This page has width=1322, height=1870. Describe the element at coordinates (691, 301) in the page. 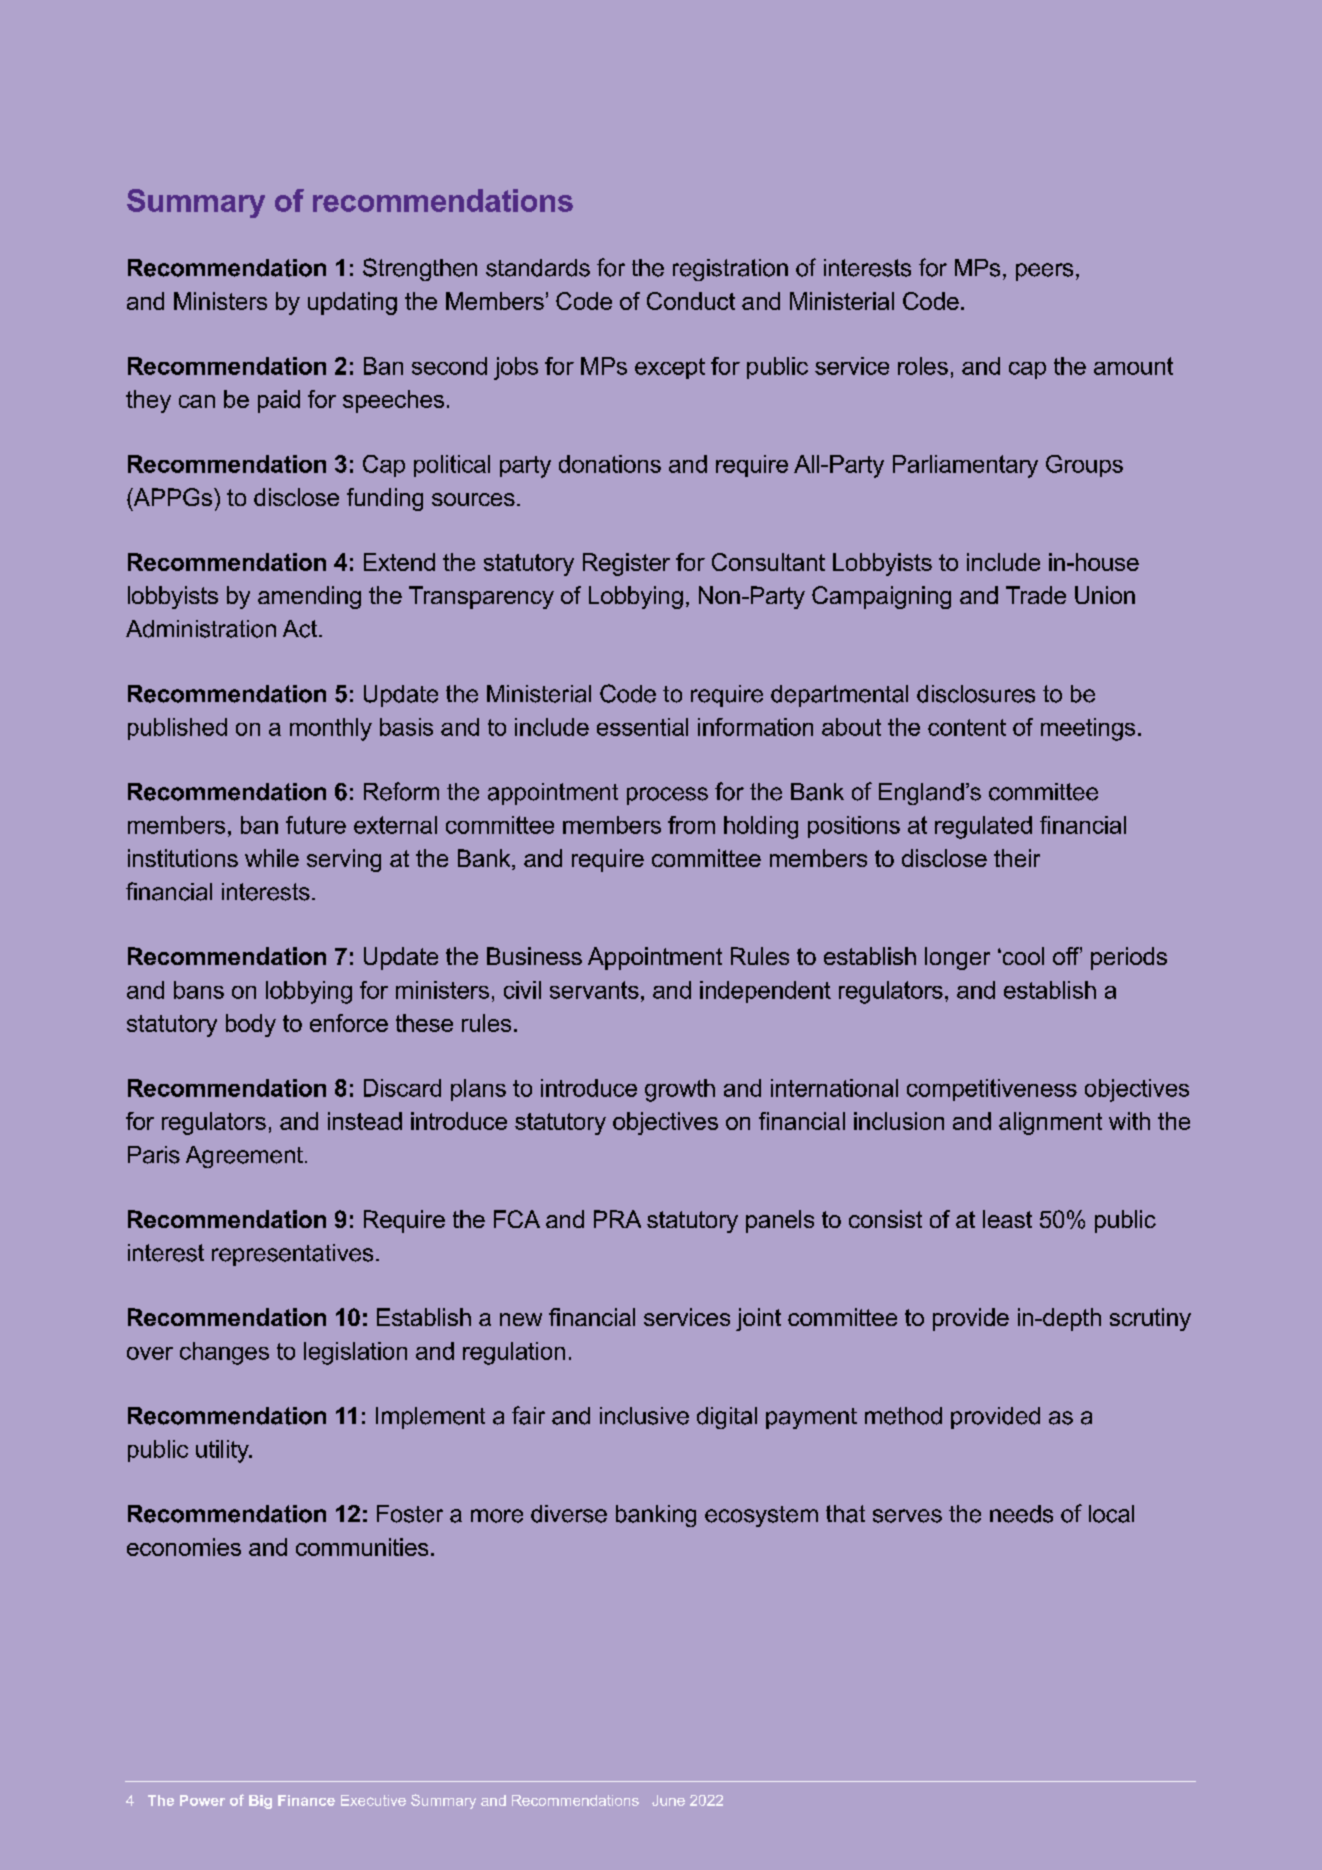

I see `Conduct` at that location.
